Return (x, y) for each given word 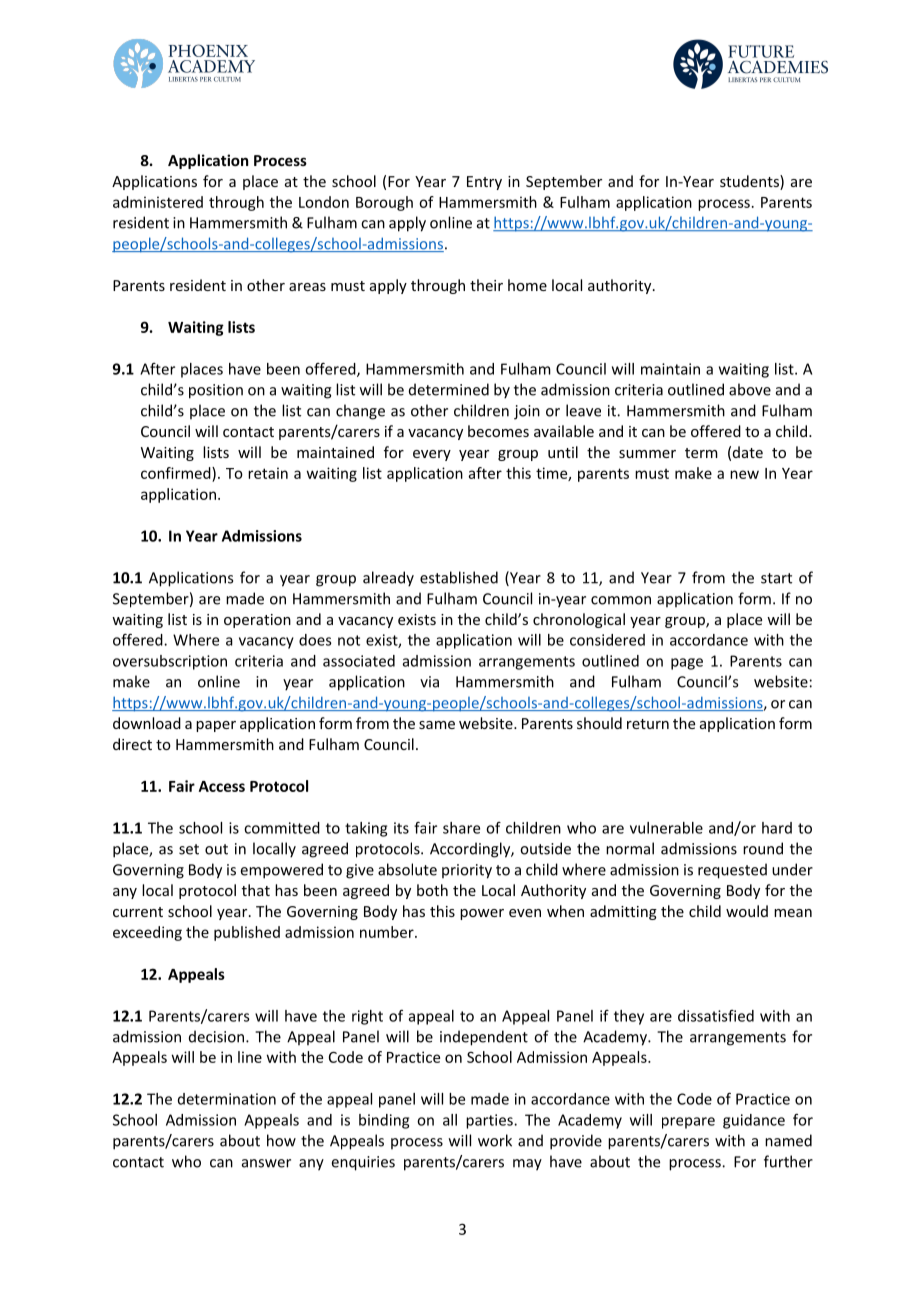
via (429, 682)
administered (158, 202)
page (687, 664)
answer (266, 1163)
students (750, 182)
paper (216, 726)
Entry (484, 183)
